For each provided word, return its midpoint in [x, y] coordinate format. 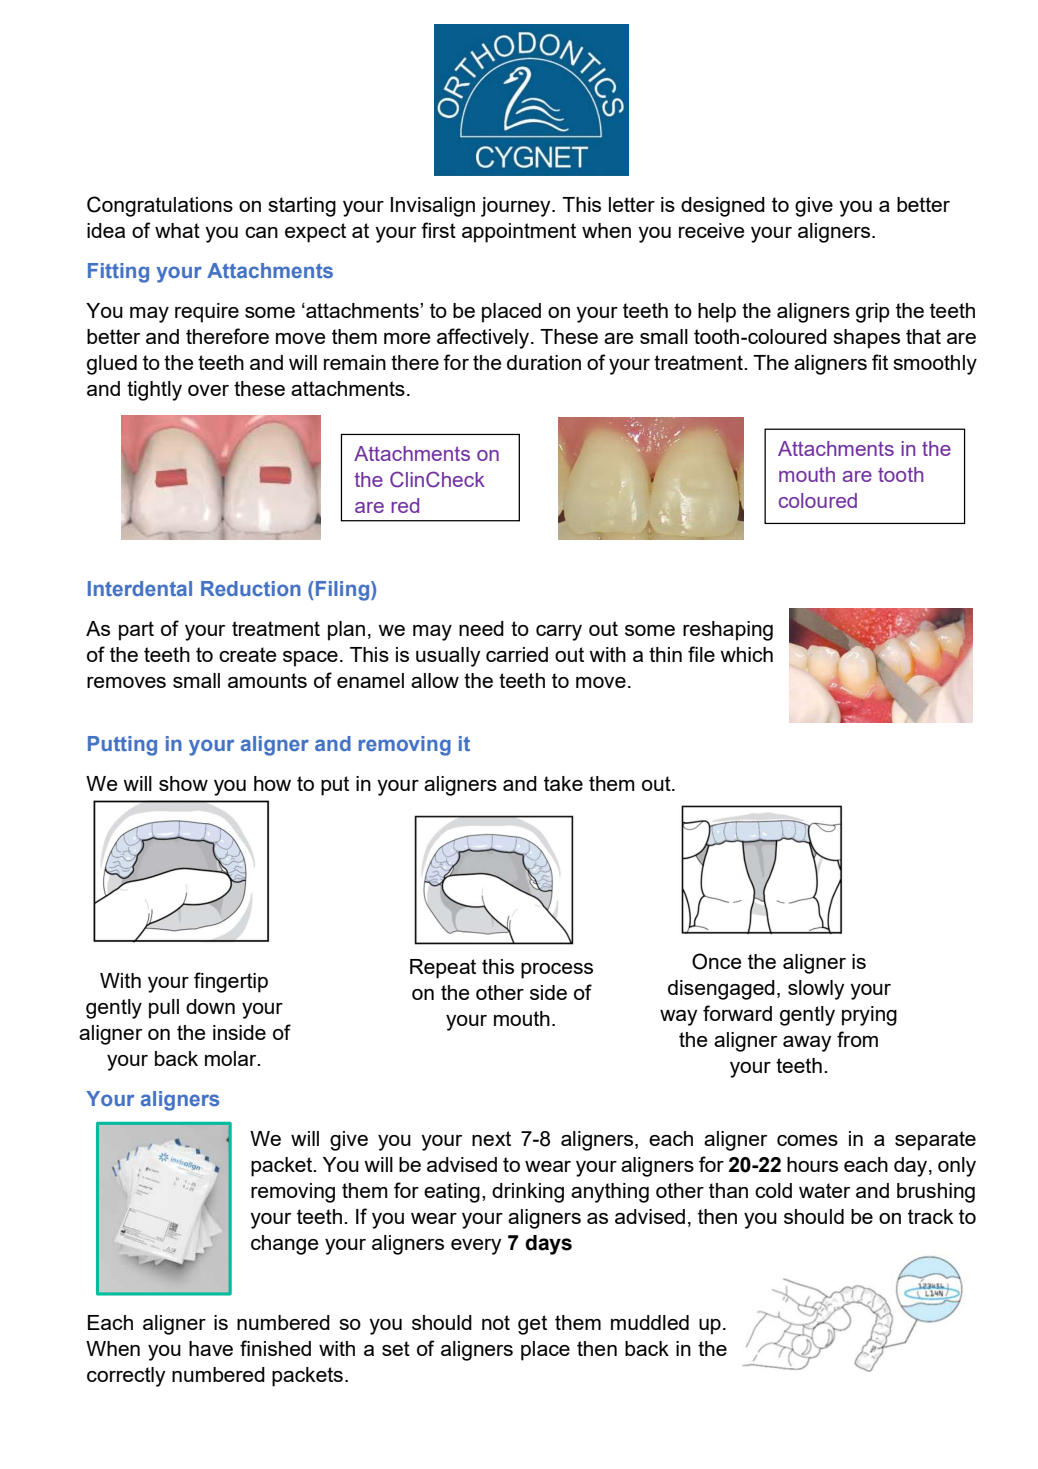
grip [873, 313]
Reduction [251, 588]
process [557, 971]
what [177, 230]
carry [559, 633]
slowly [816, 990]
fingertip [231, 982]
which [746, 654]
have [211, 1348]
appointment [519, 233]
